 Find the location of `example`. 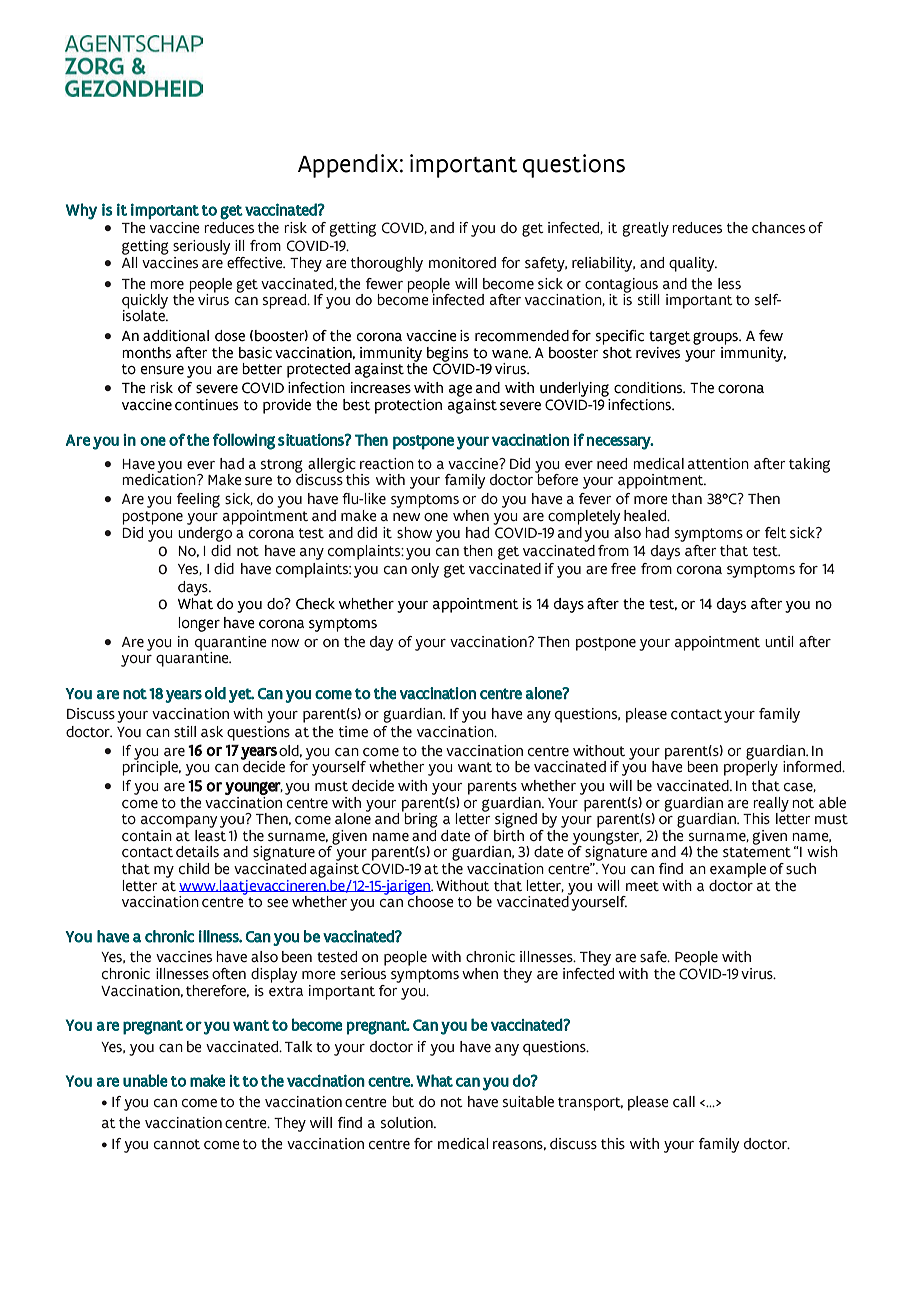

example is located at coordinates (738, 870).
